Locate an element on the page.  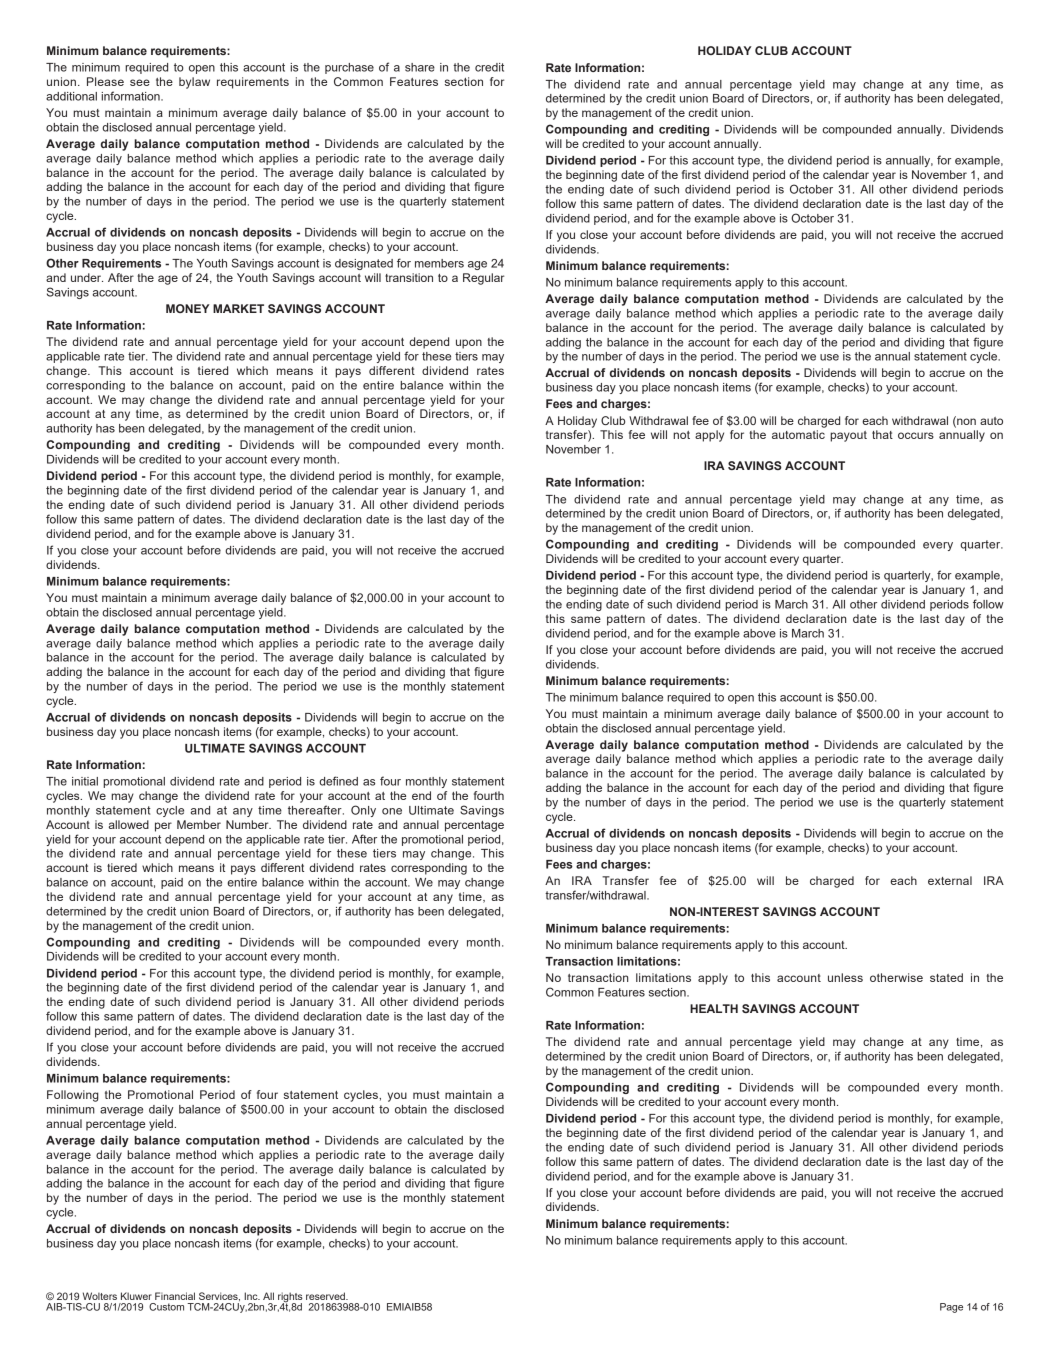
share is located at coordinates (420, 67).
